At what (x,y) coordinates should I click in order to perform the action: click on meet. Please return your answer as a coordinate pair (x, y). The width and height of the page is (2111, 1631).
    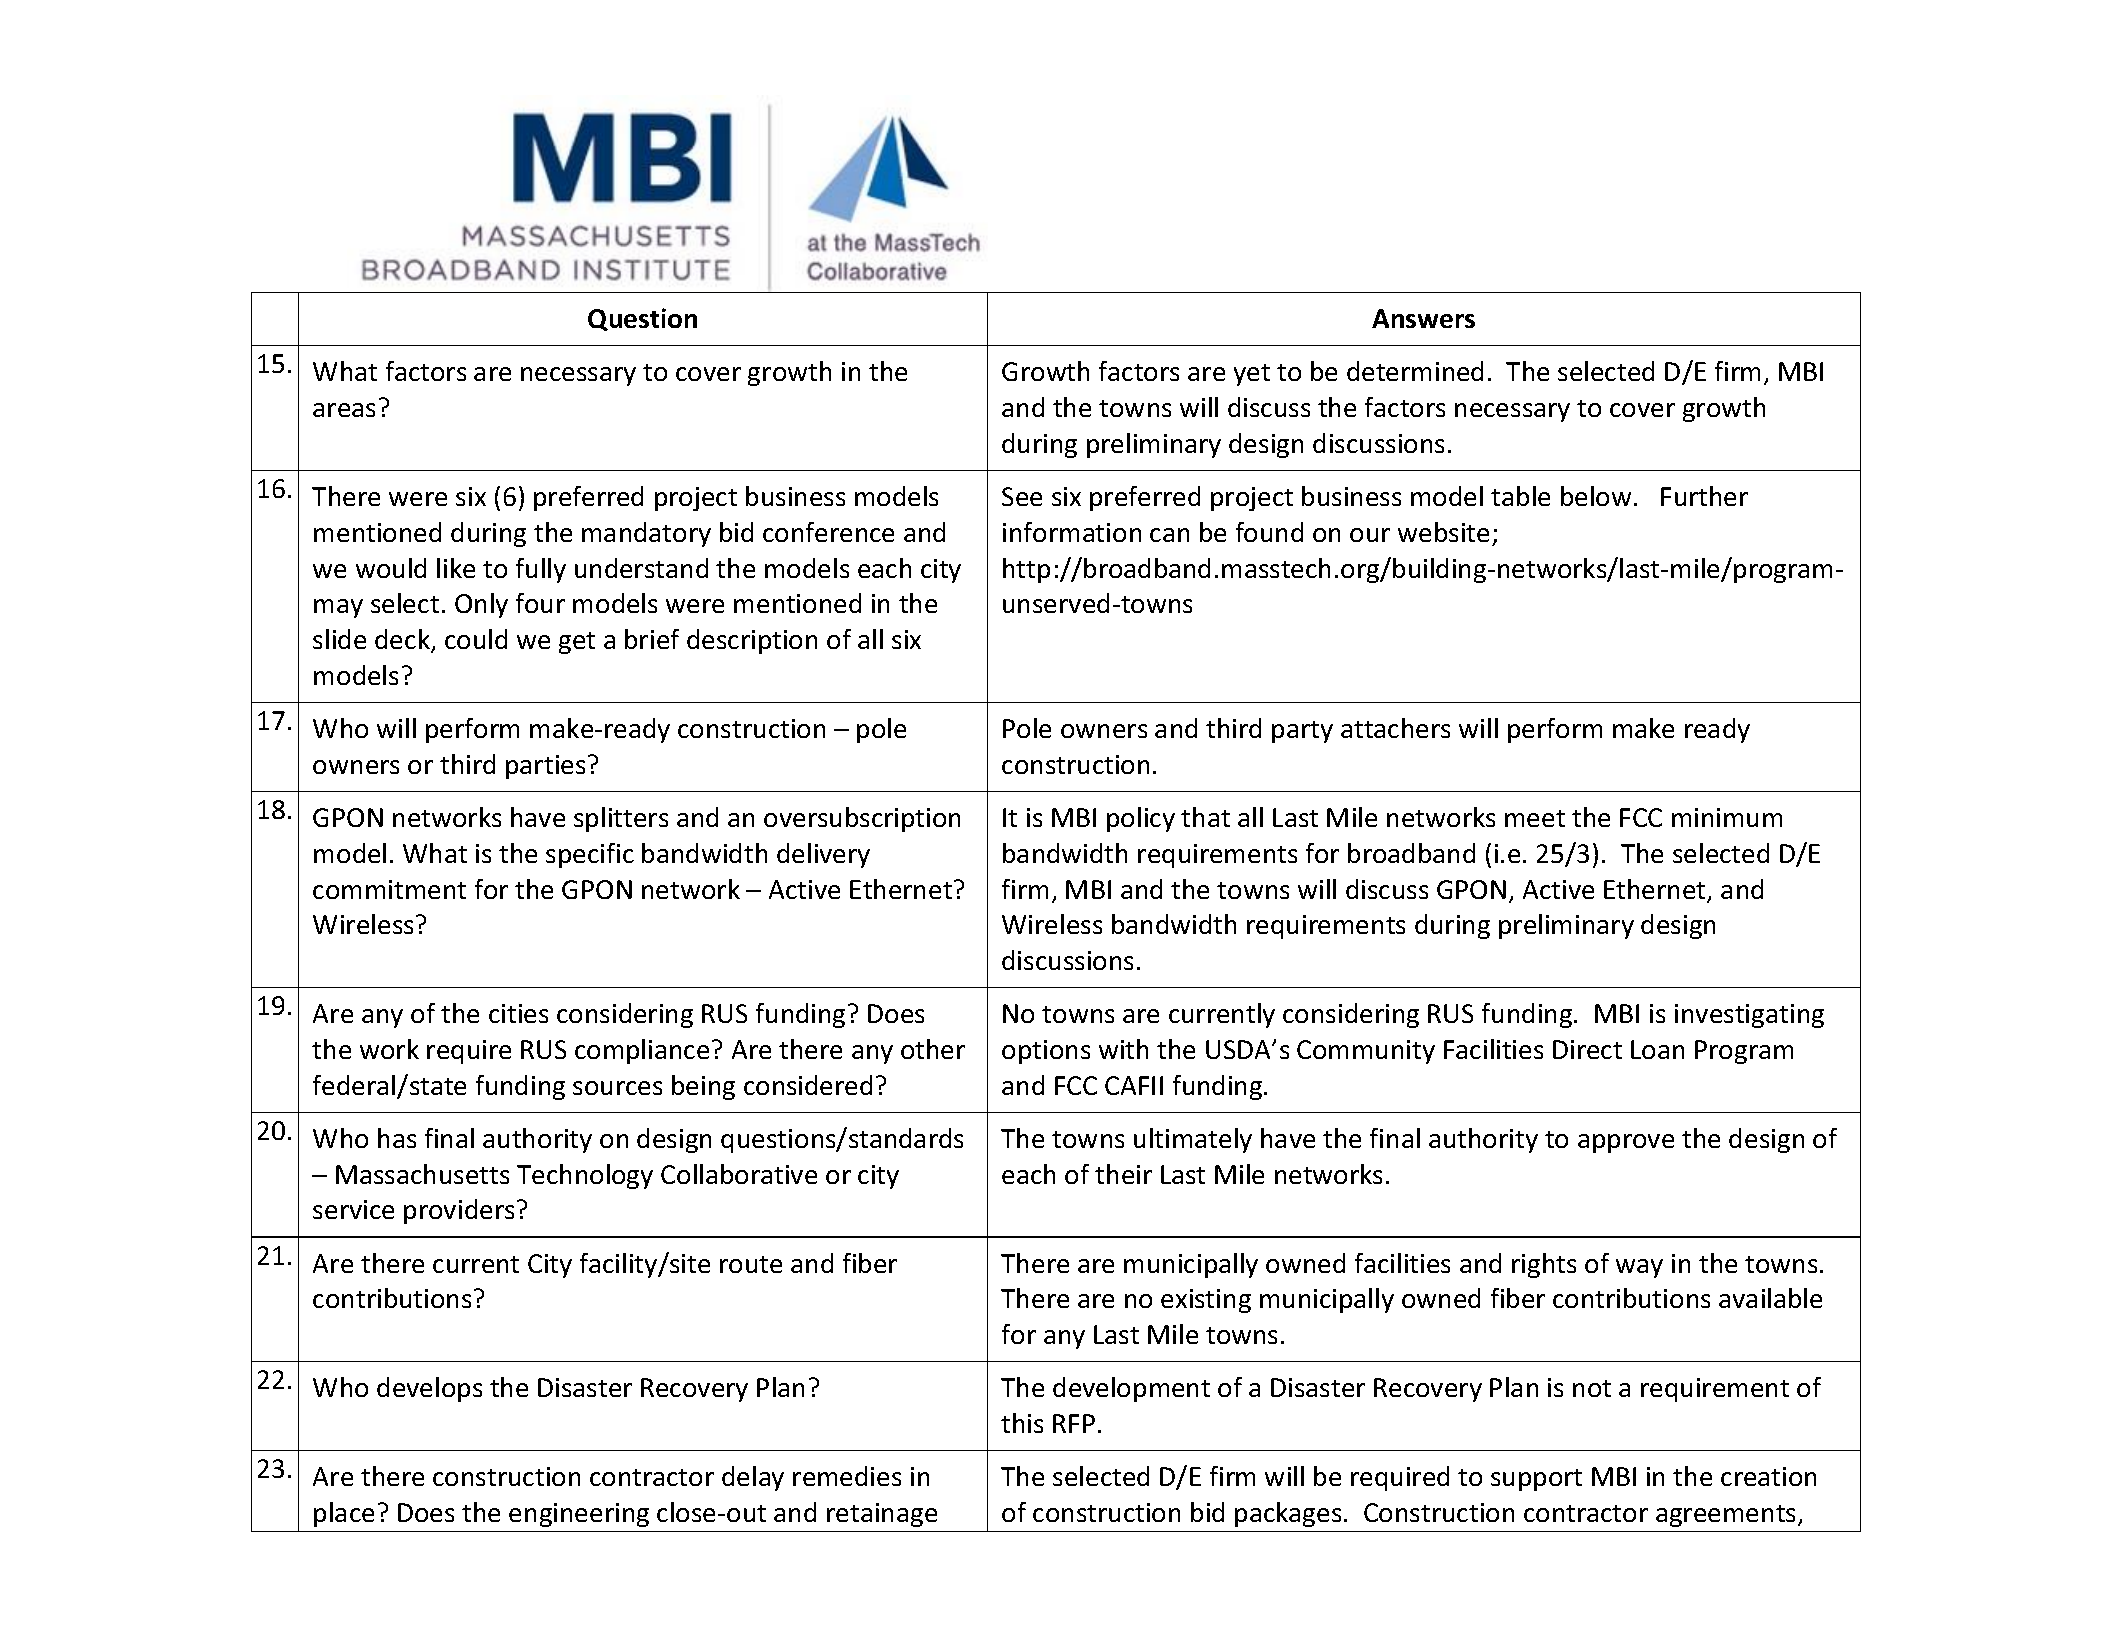
    Looking at the image, I should click on (1535, 818).
